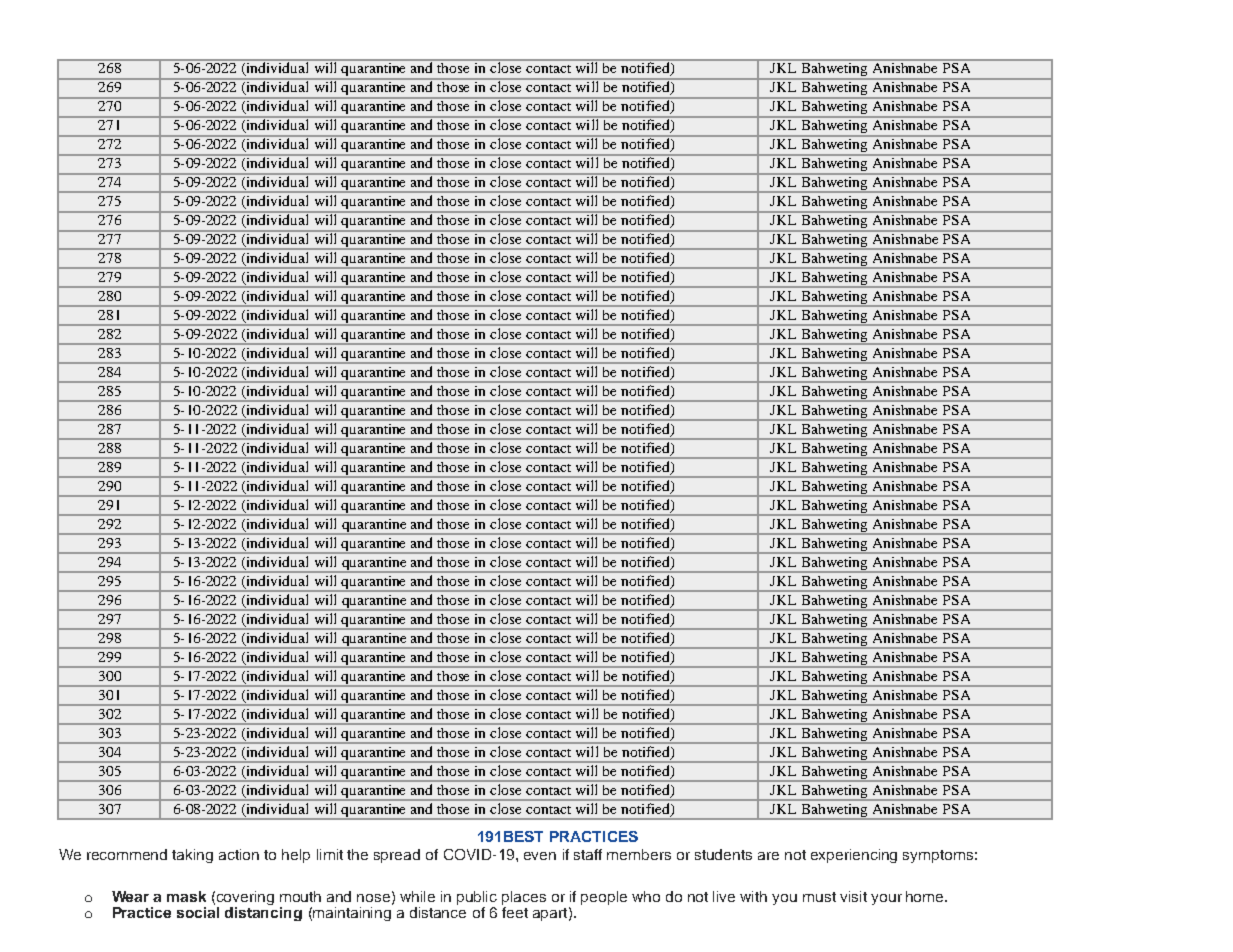 This screenshot has height=952, width=1233. I want to click on visit, so click(853, 896).
